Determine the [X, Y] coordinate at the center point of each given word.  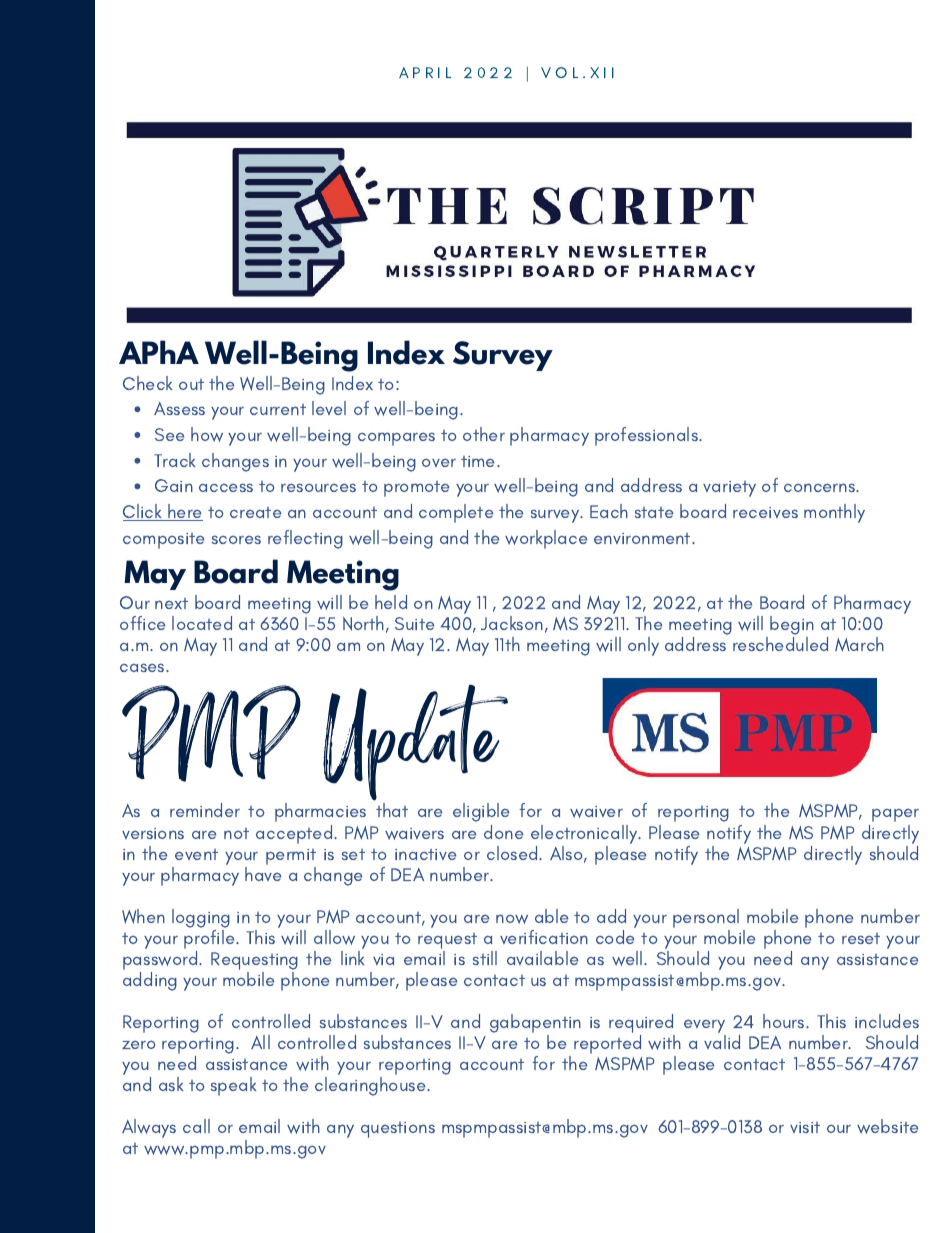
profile [210, 939]
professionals [648, 436]
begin [792, 627]
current [278, 409]
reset [861, 938]
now [512, 919]
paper [895, 815]
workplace [546, 539]
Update [415, 743]
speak [233, 1086]
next [171, 603]
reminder [205, 810]
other [484, 434]
